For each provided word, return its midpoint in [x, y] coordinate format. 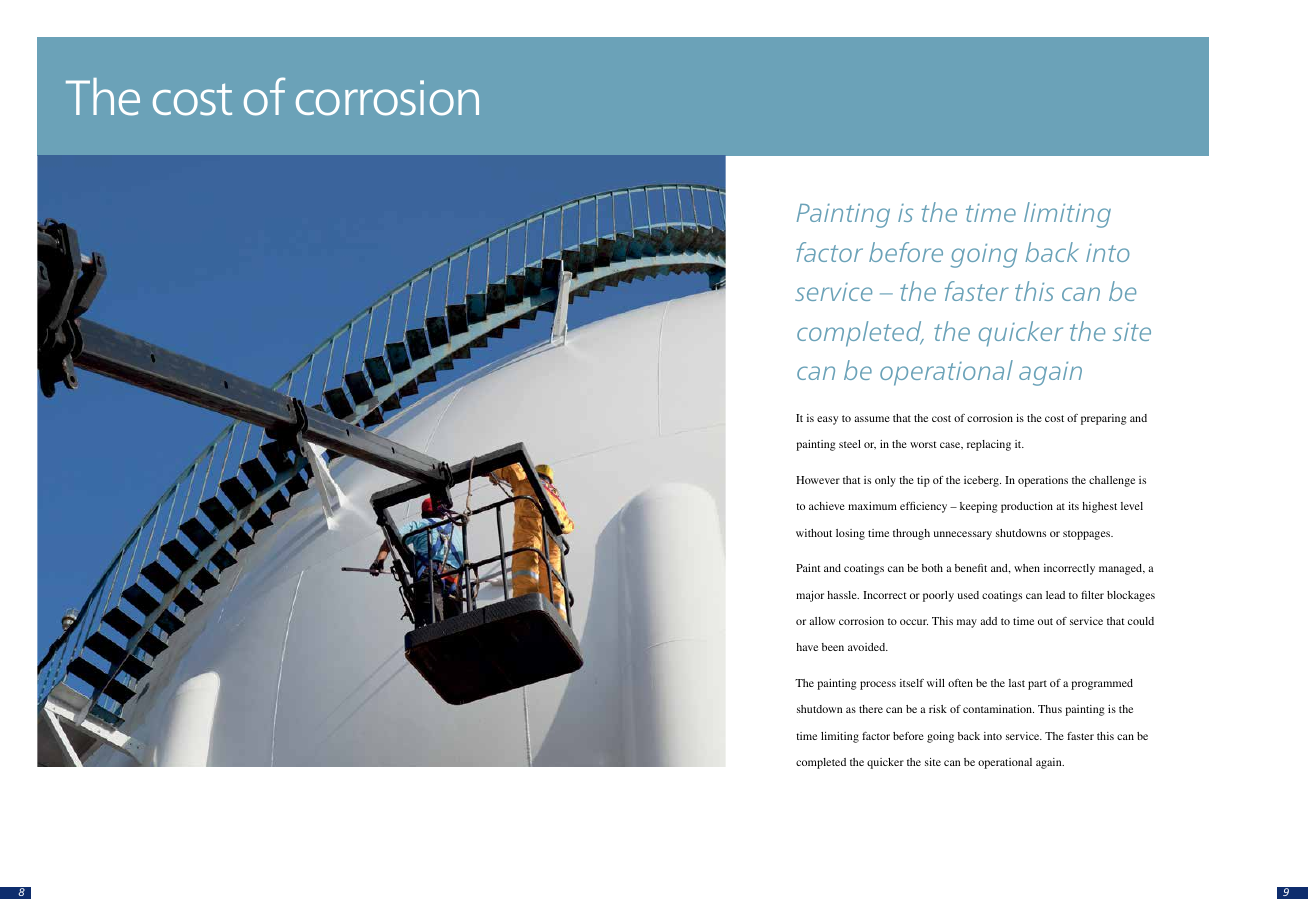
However [818, 480]
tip [923, 481]
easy [827, 420]
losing [850, 534]
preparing [1104, 419]
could [1141, 621]
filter [1092, 595]
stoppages [1088, 535]
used [968, 595]
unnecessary [963, 535]
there [871, 709]
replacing [989, 445]
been [833, 647]
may [967, 623]
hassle [843, 595]
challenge [1112, 481]
